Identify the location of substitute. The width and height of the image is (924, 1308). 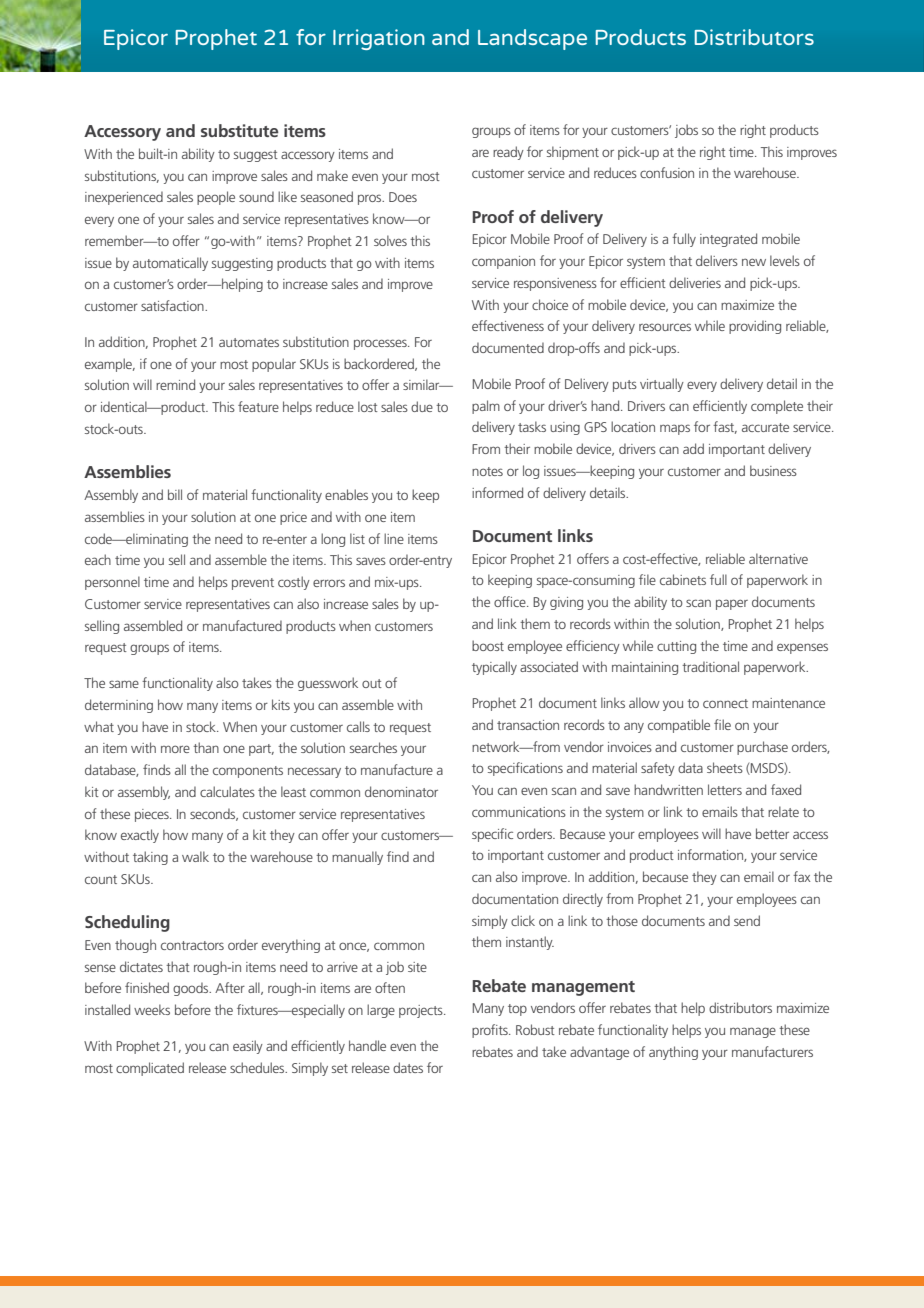
(240, 130).
